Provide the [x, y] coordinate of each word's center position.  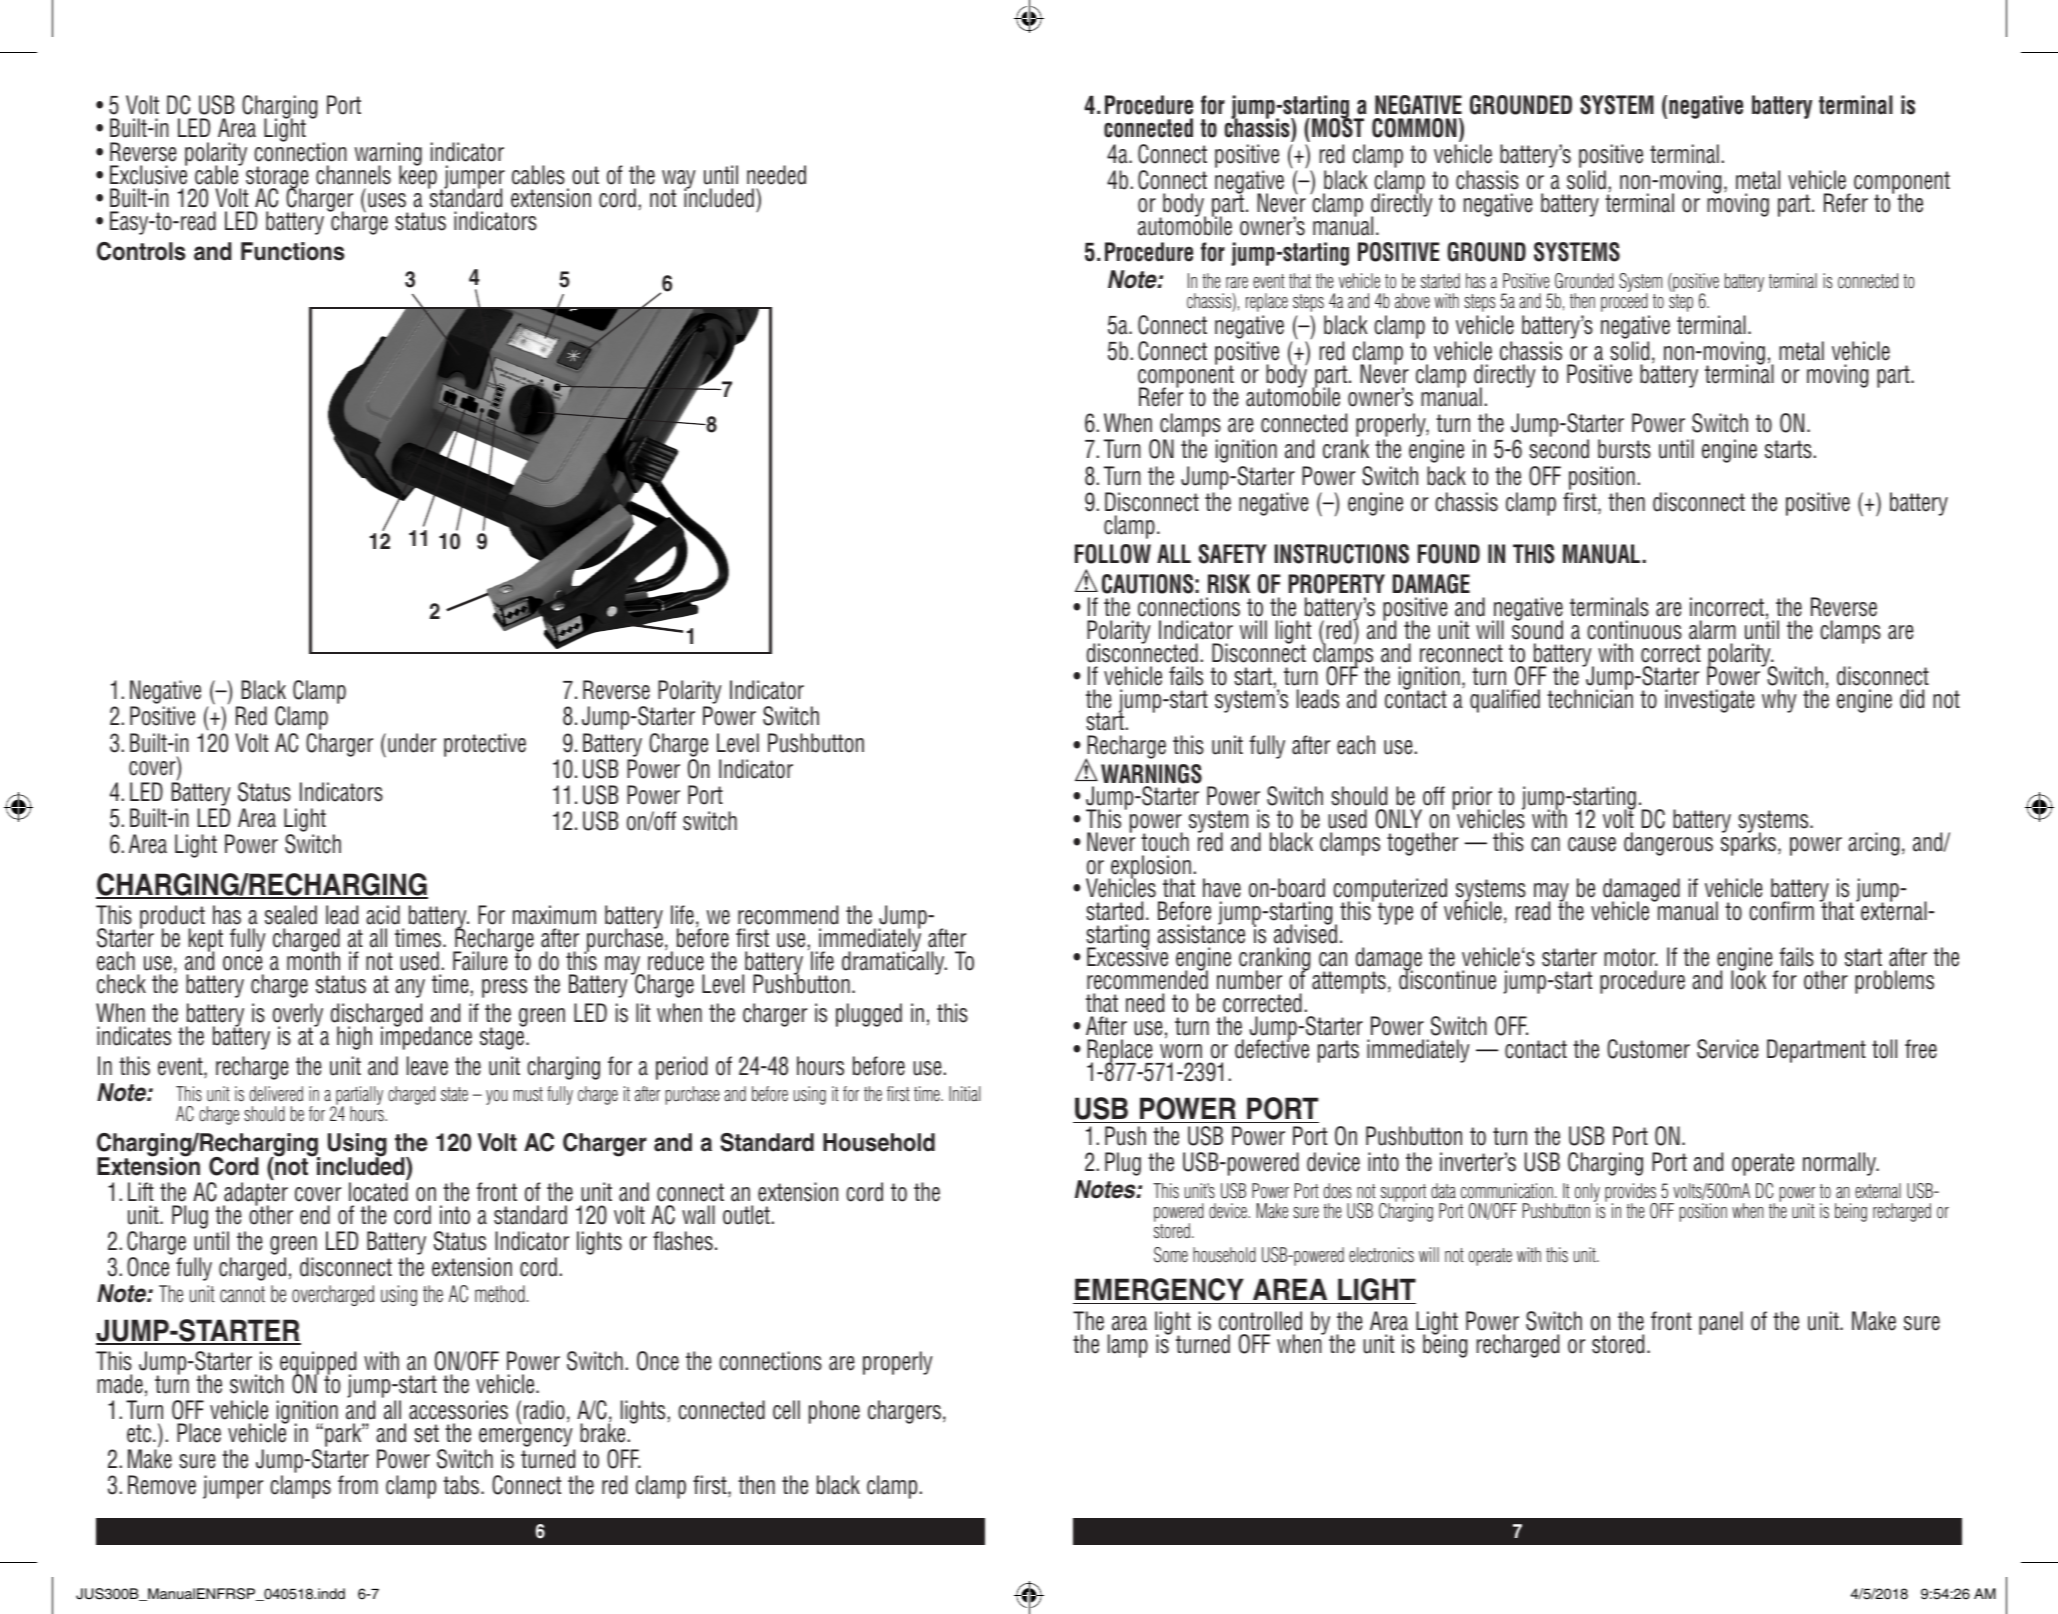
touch [1165, 842]
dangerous [1668, 844]
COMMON [1414, 128]
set [426, 1433]
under [412, 743]
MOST [1338, 127]
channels [353, 175]
